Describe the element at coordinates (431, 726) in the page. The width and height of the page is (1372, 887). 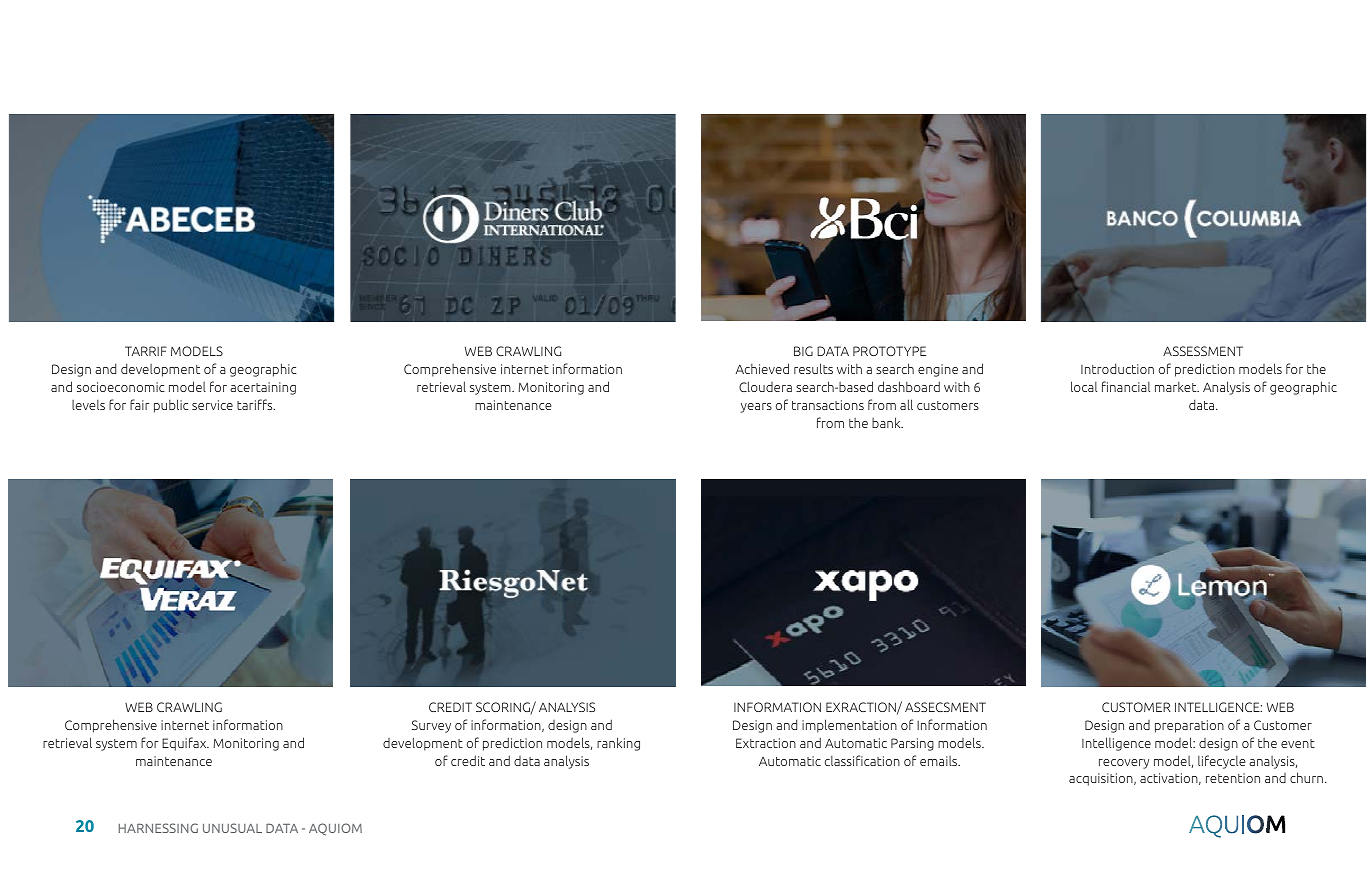
I see `Survey` at that location.
